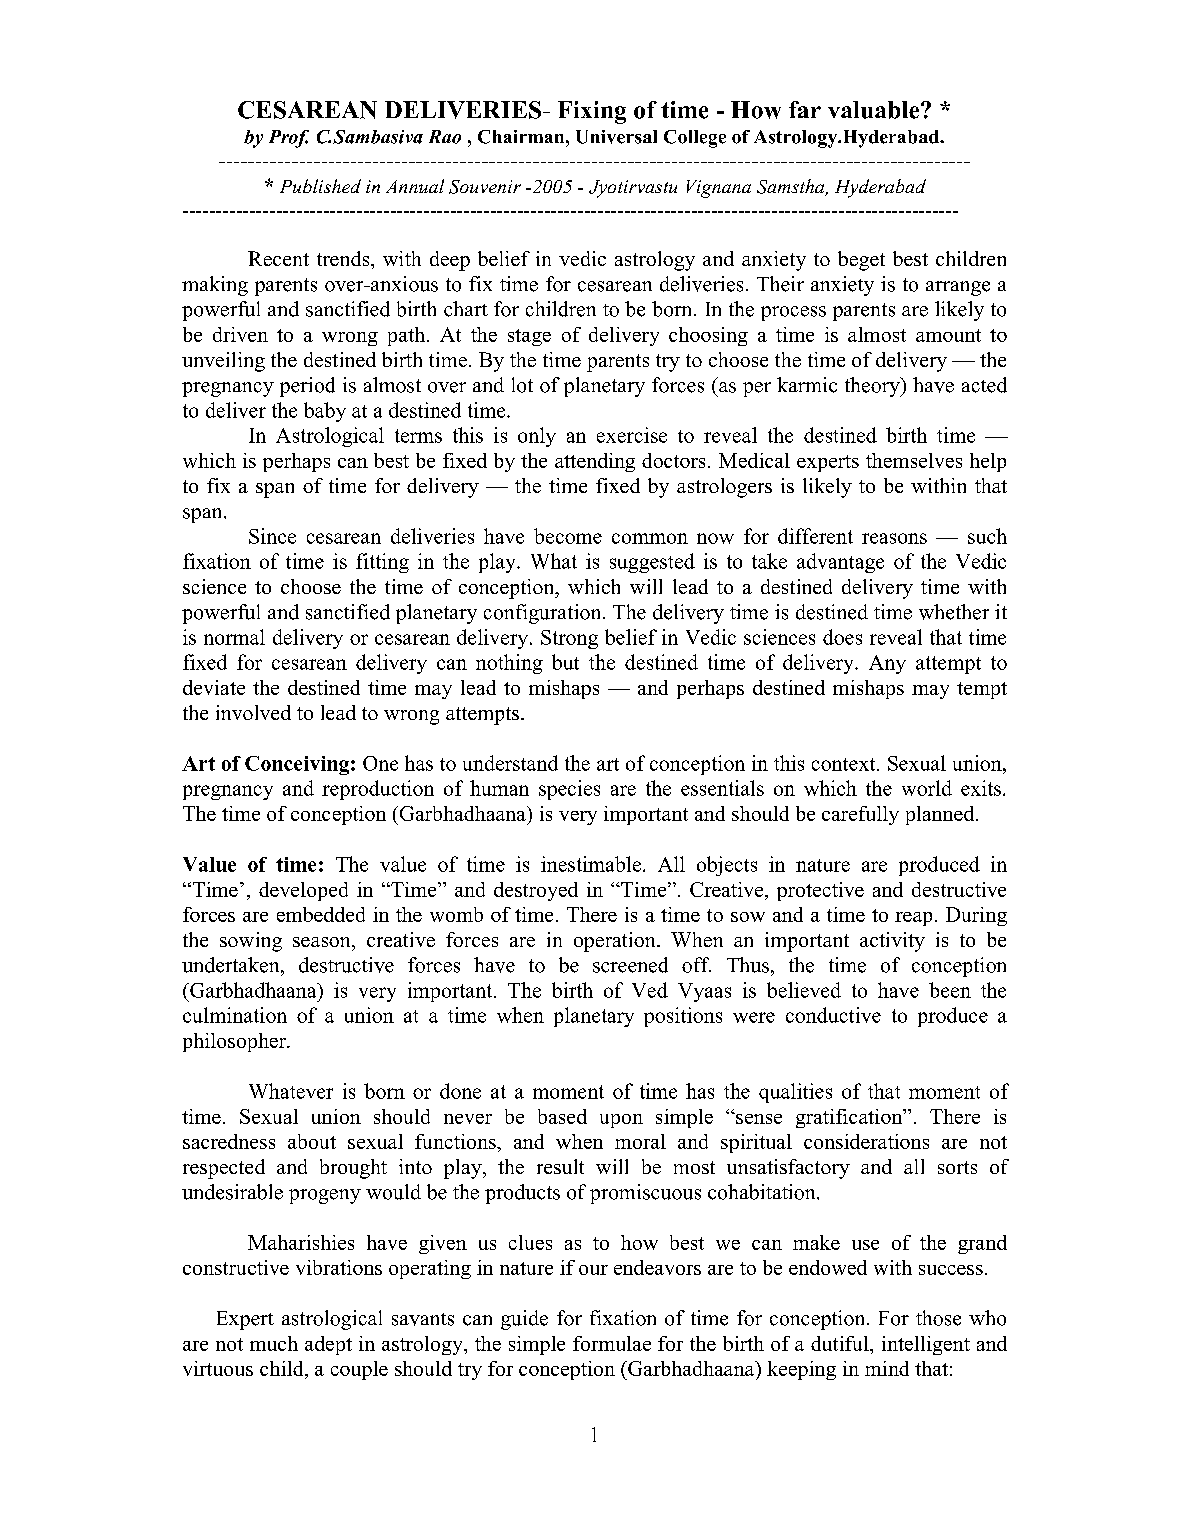 The height and width of the document is (1540, 1190). Describe the element at coordinates (234, 637) in the document. I see `normal` at that location.
